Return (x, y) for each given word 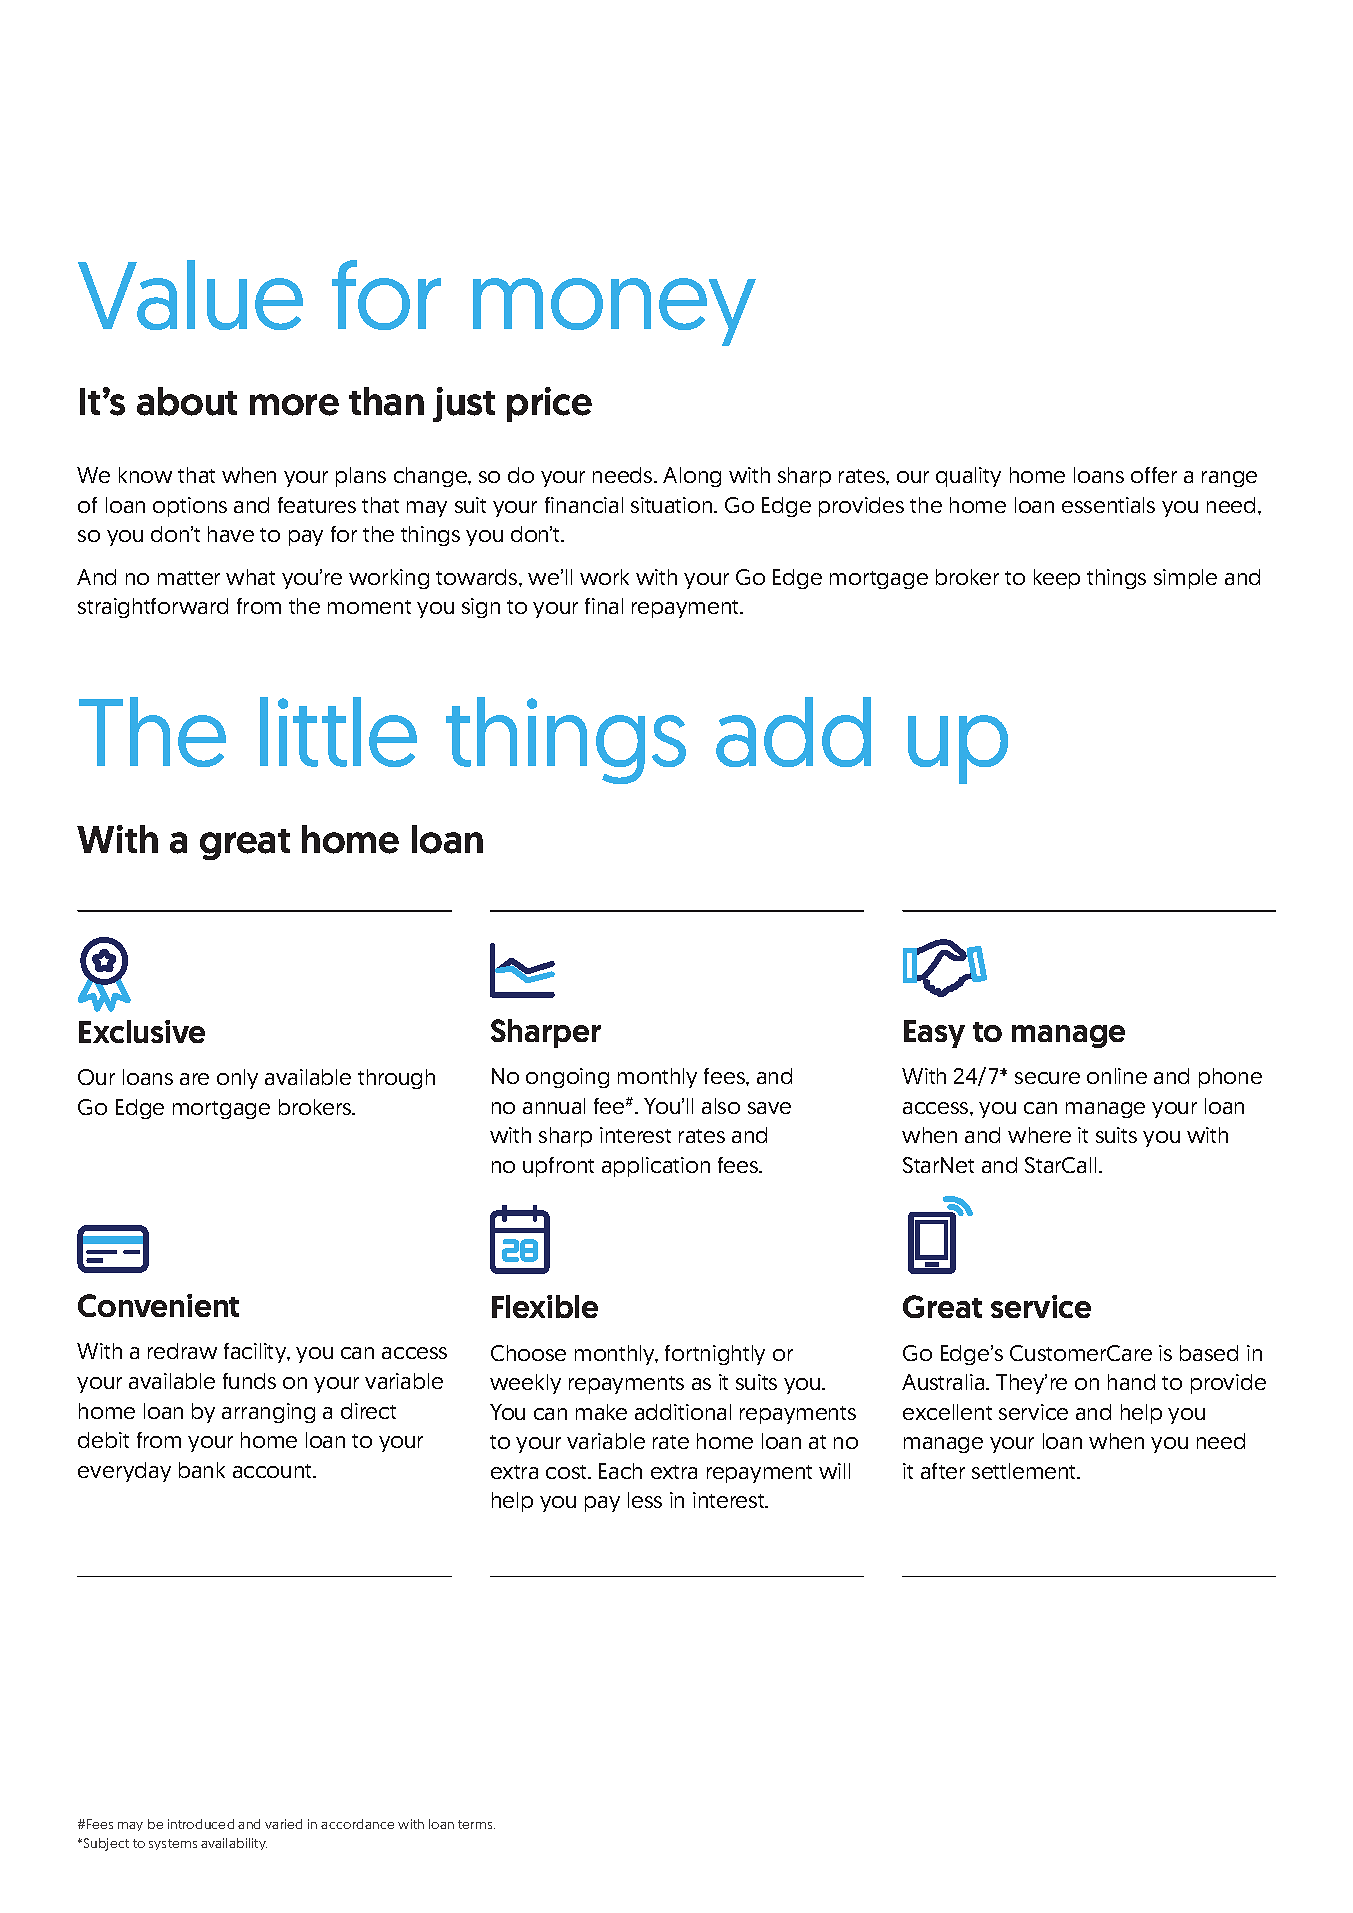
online (1117, 1076)
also (721, 1106)
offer (1154, 475)
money (614, 312)
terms (476, 1824)
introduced (201, 1824)
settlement (1025, 1471)
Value (190, 295)
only (237, 1079)
